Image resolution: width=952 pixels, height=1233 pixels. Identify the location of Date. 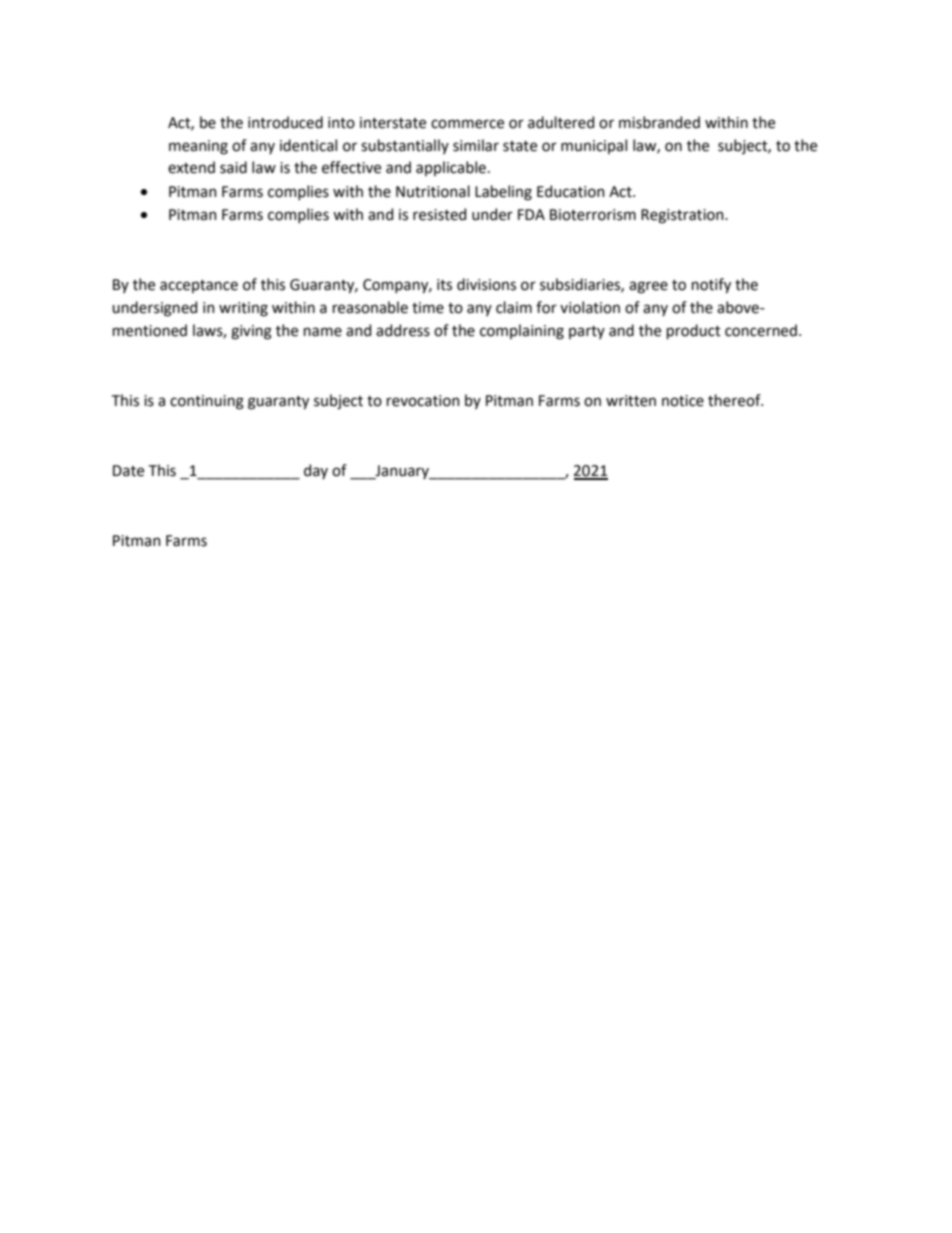
(128, 471).
